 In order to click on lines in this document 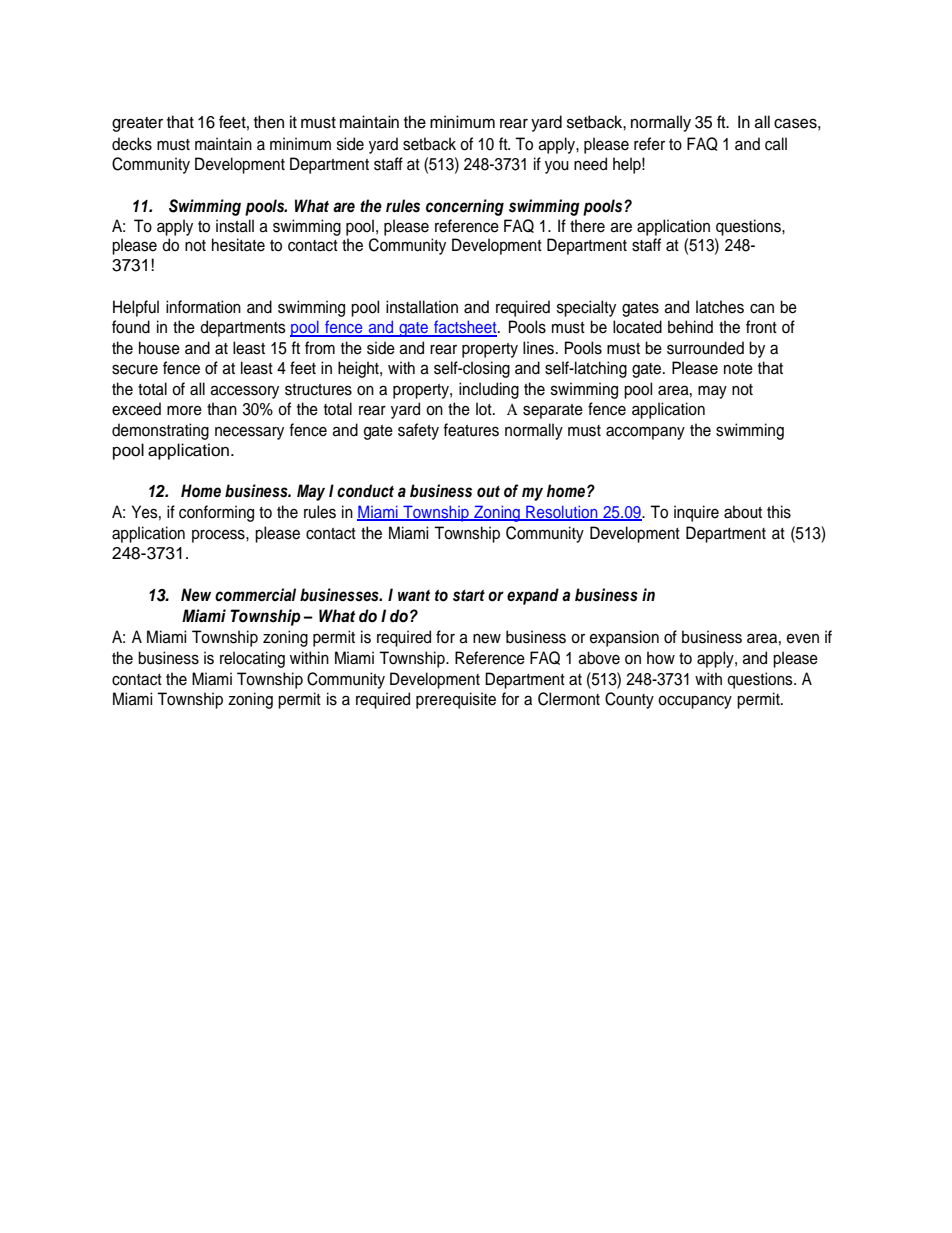, I will do `click(540, 348)`.
